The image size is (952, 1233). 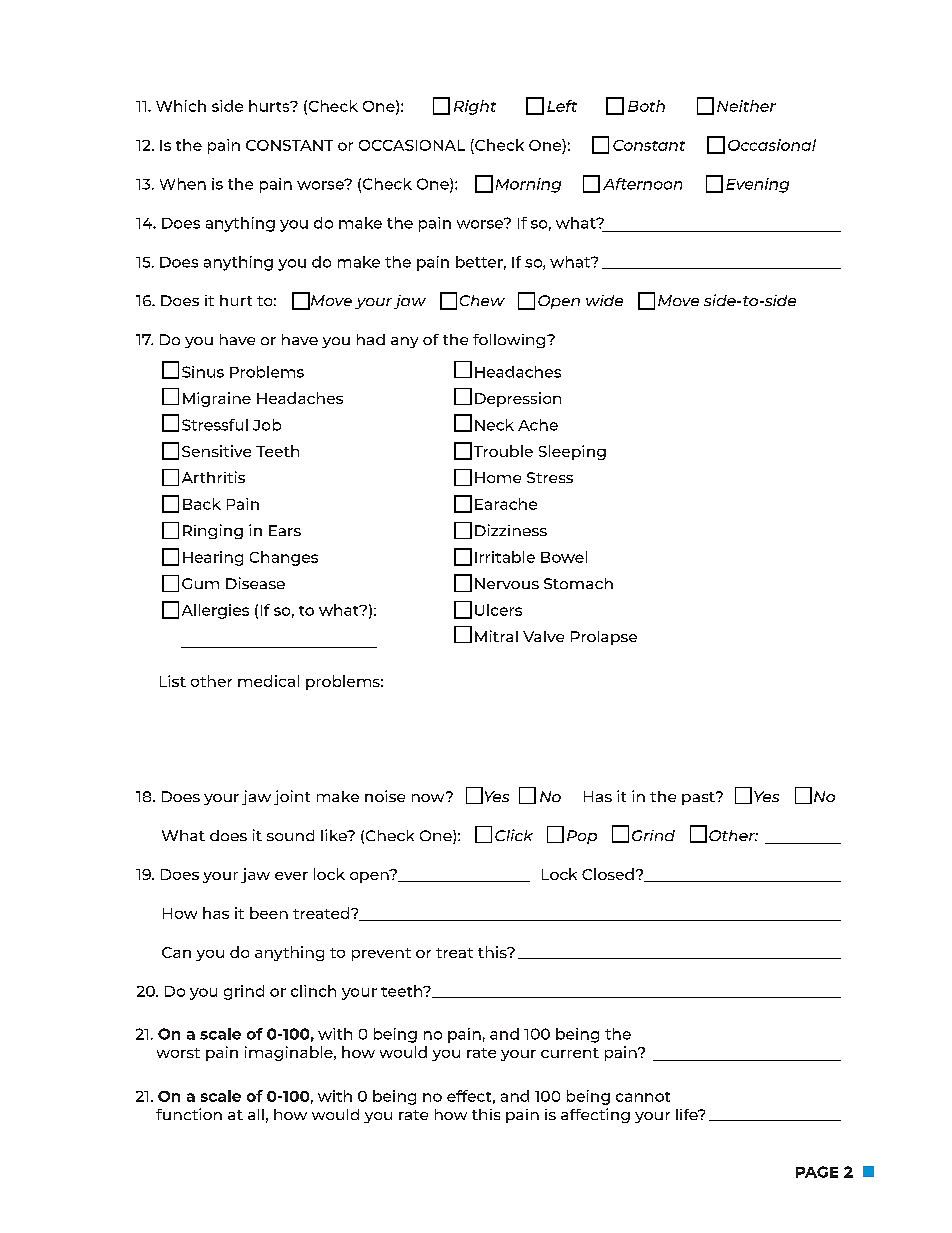 What do you see at coordinates (699, 798) in the screenshot?
I see `past` at bounding box center [699, 798].
